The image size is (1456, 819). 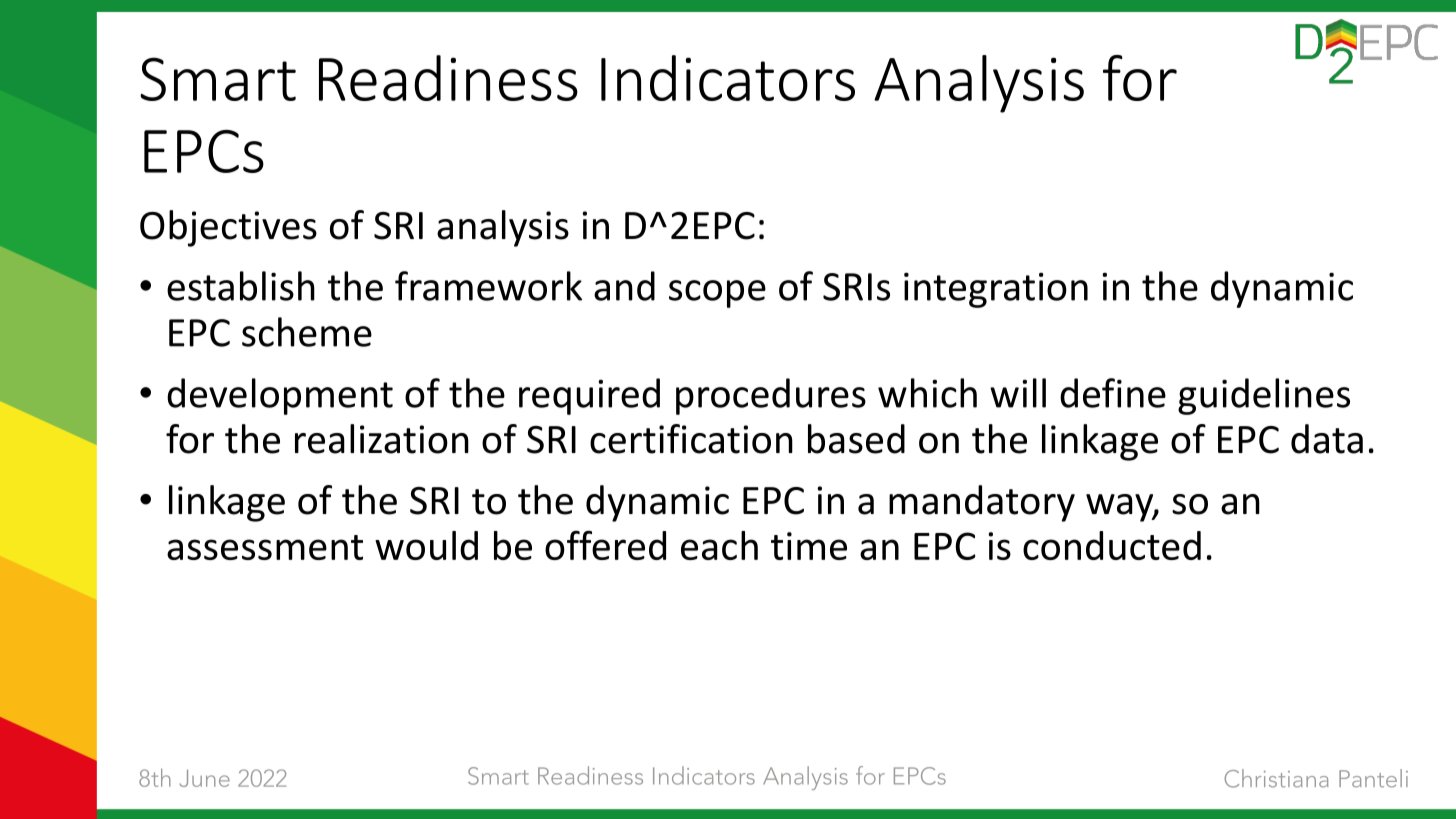 I want to click on scope, so click(x=717, y=294).
